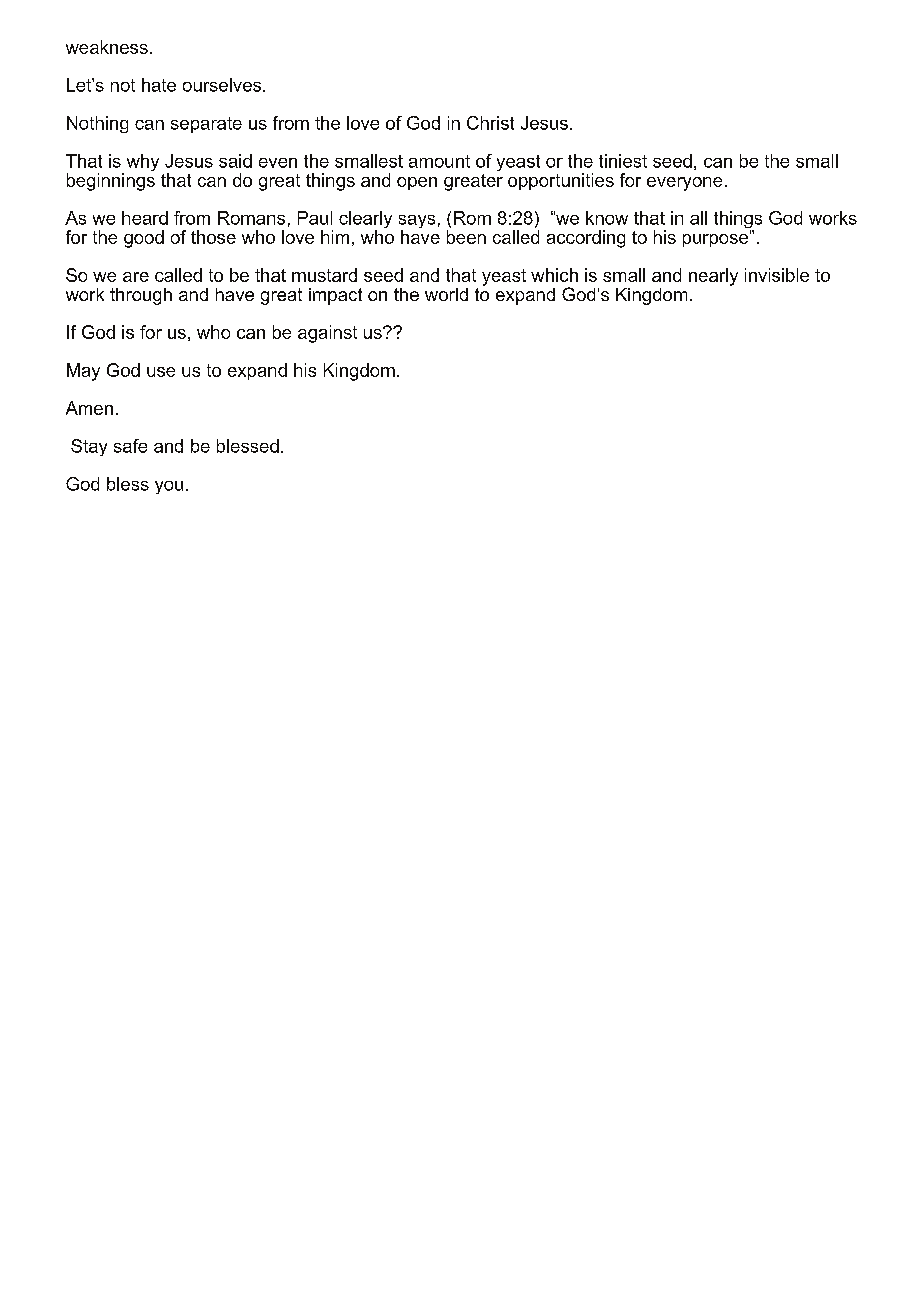 This page has height=1308, width=924. I want to click on everyone, so click(684, 184).
